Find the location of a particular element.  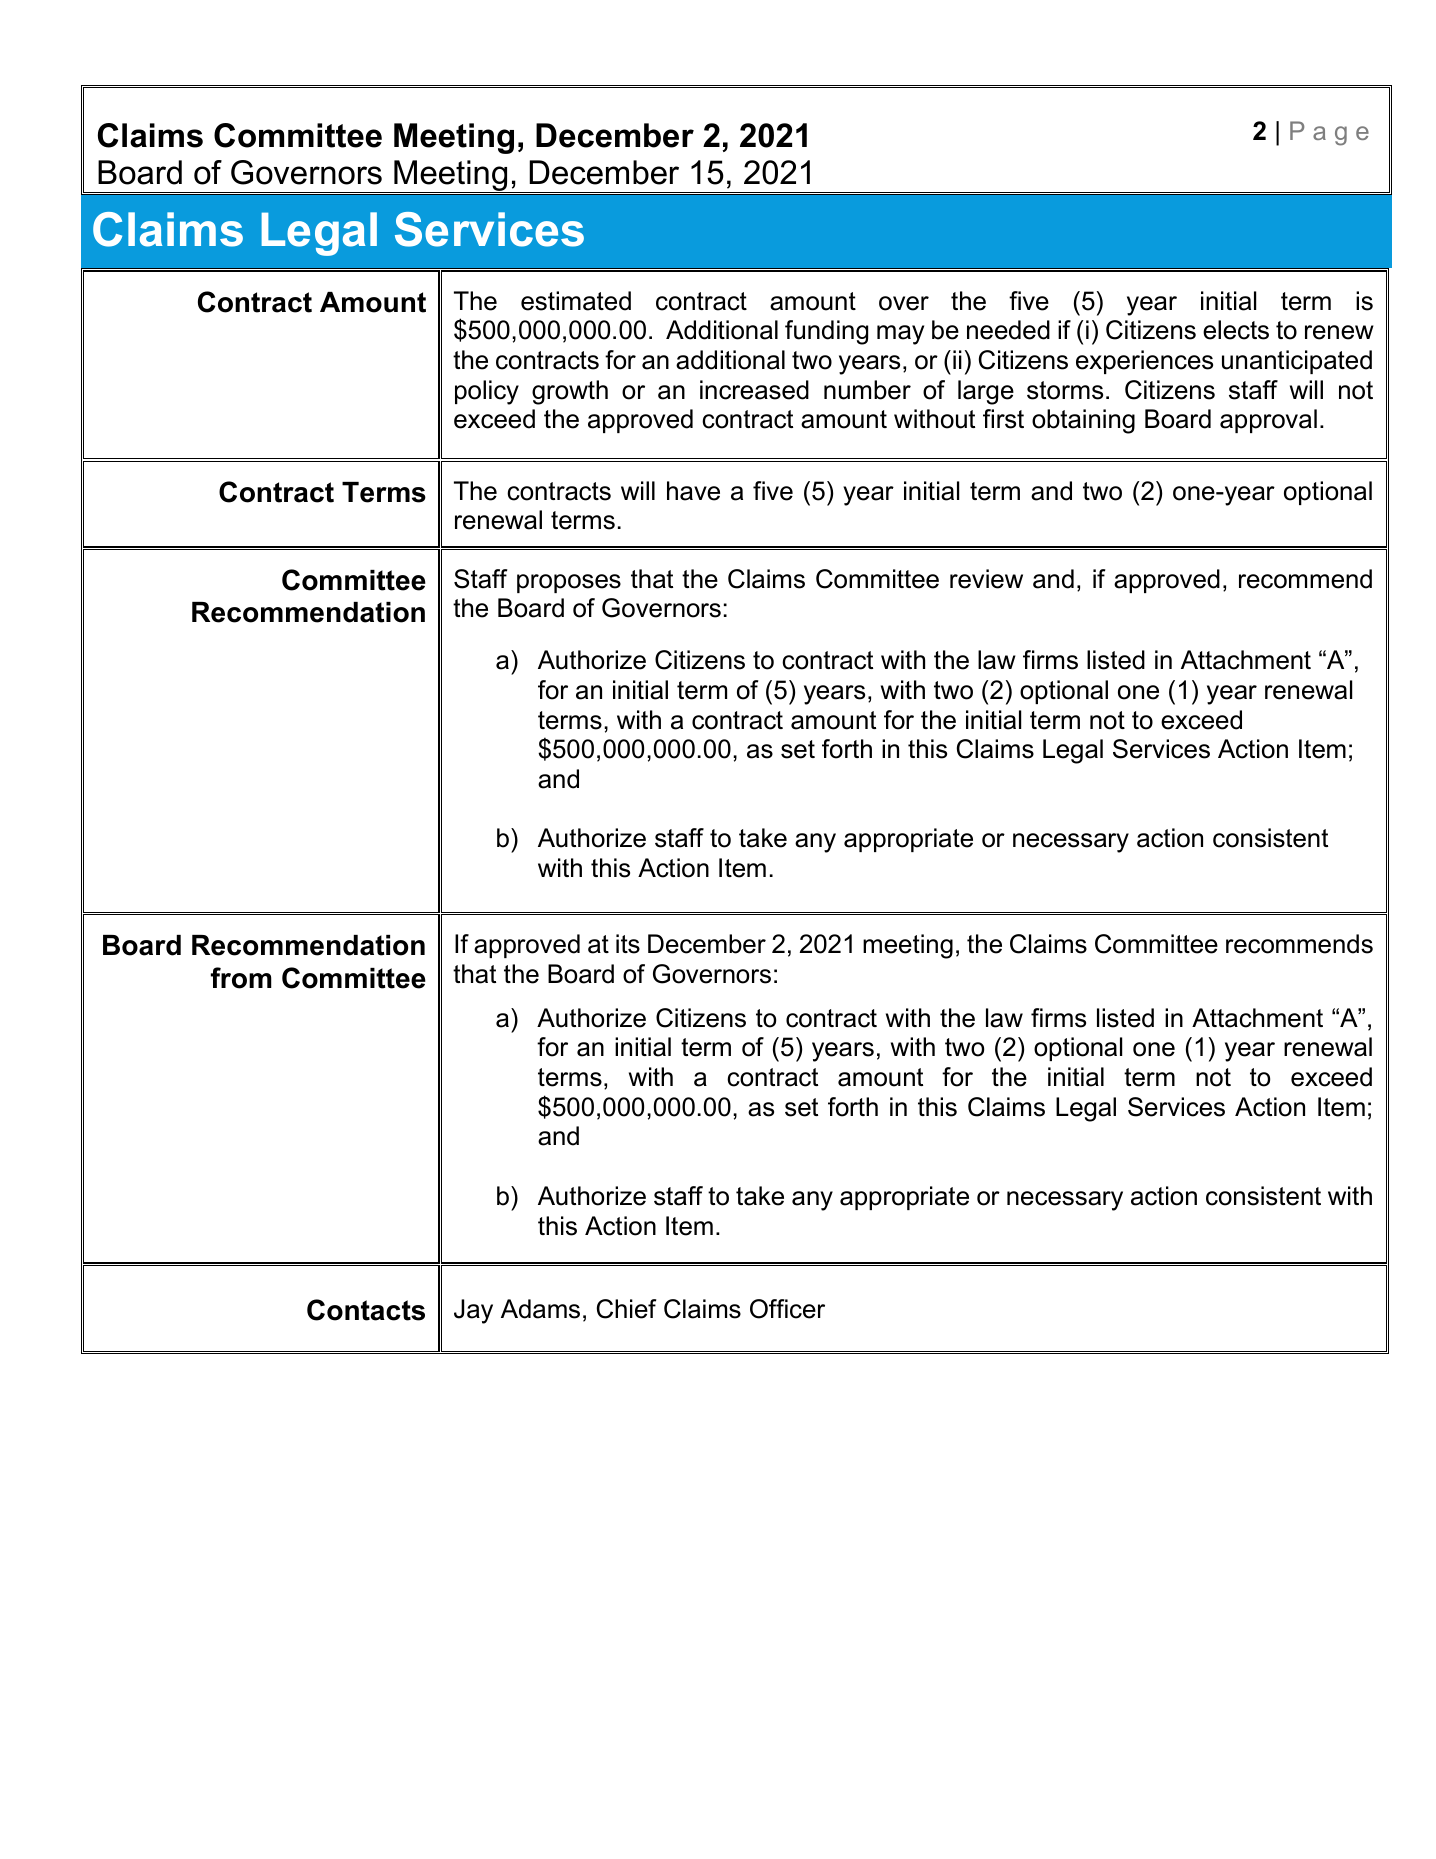

Officer is located at coordinates (787, 1309).
